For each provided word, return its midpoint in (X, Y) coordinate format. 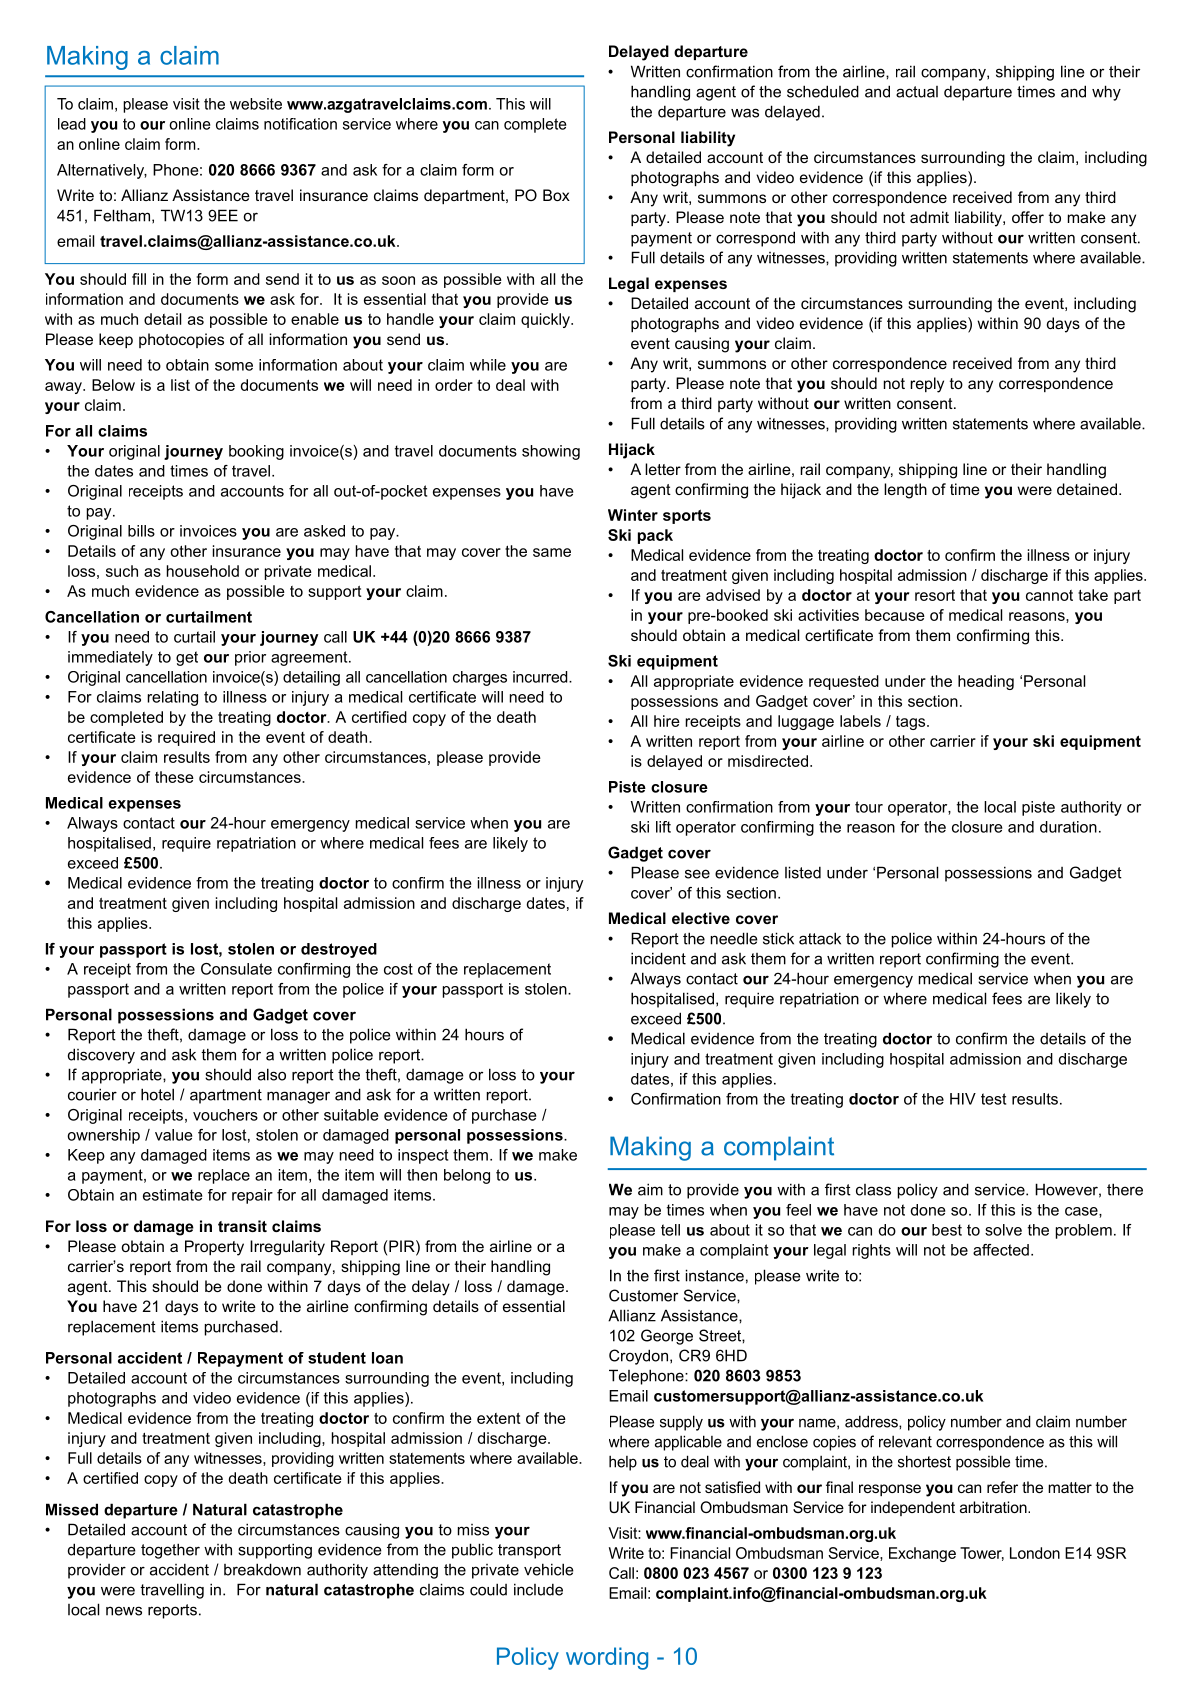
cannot (1049, 595)
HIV (963, 1099)
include (538, 1589)
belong (467, 1176)
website (256, 104)
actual (917, 92)
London (1035, 1553)
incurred (541, 677)
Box (556, 195)
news (124, 1611)
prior (250, 658)
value (173, 1135)
